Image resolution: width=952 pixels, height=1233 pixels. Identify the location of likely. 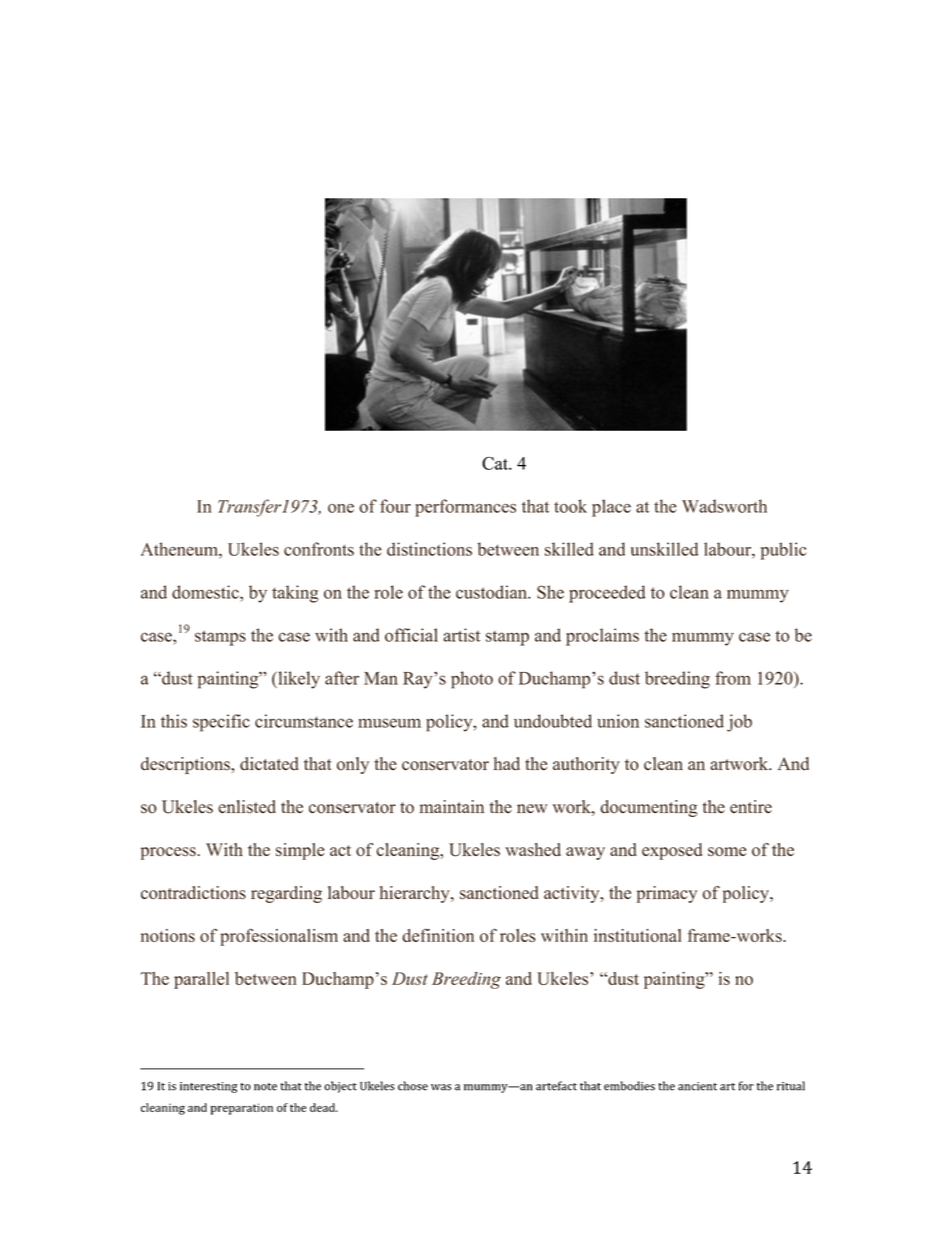
(298, 680).
